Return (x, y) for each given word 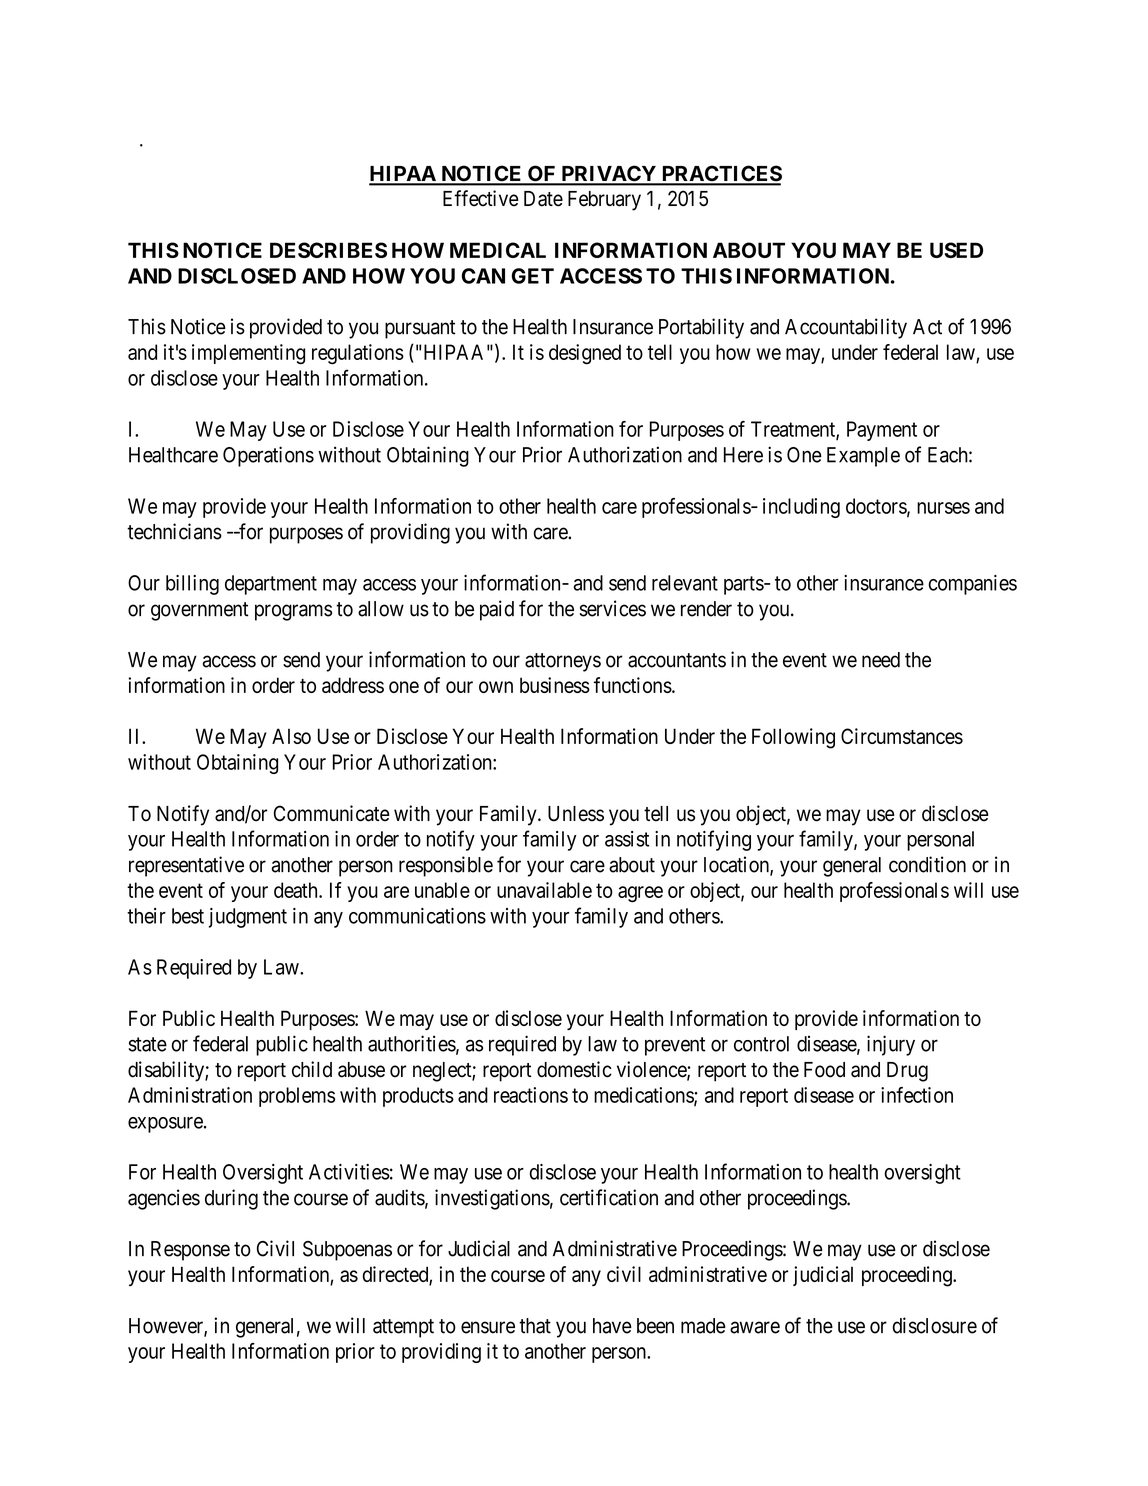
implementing (248, 354)
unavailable (544, 890)
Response (190, 1251)
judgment (248, 918)
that (535, 1326)
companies (973, 585)
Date (543, 199)
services (612, 608)
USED (956, 250)
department (271, 585)
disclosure (934, 1325)
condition (927, 864)
